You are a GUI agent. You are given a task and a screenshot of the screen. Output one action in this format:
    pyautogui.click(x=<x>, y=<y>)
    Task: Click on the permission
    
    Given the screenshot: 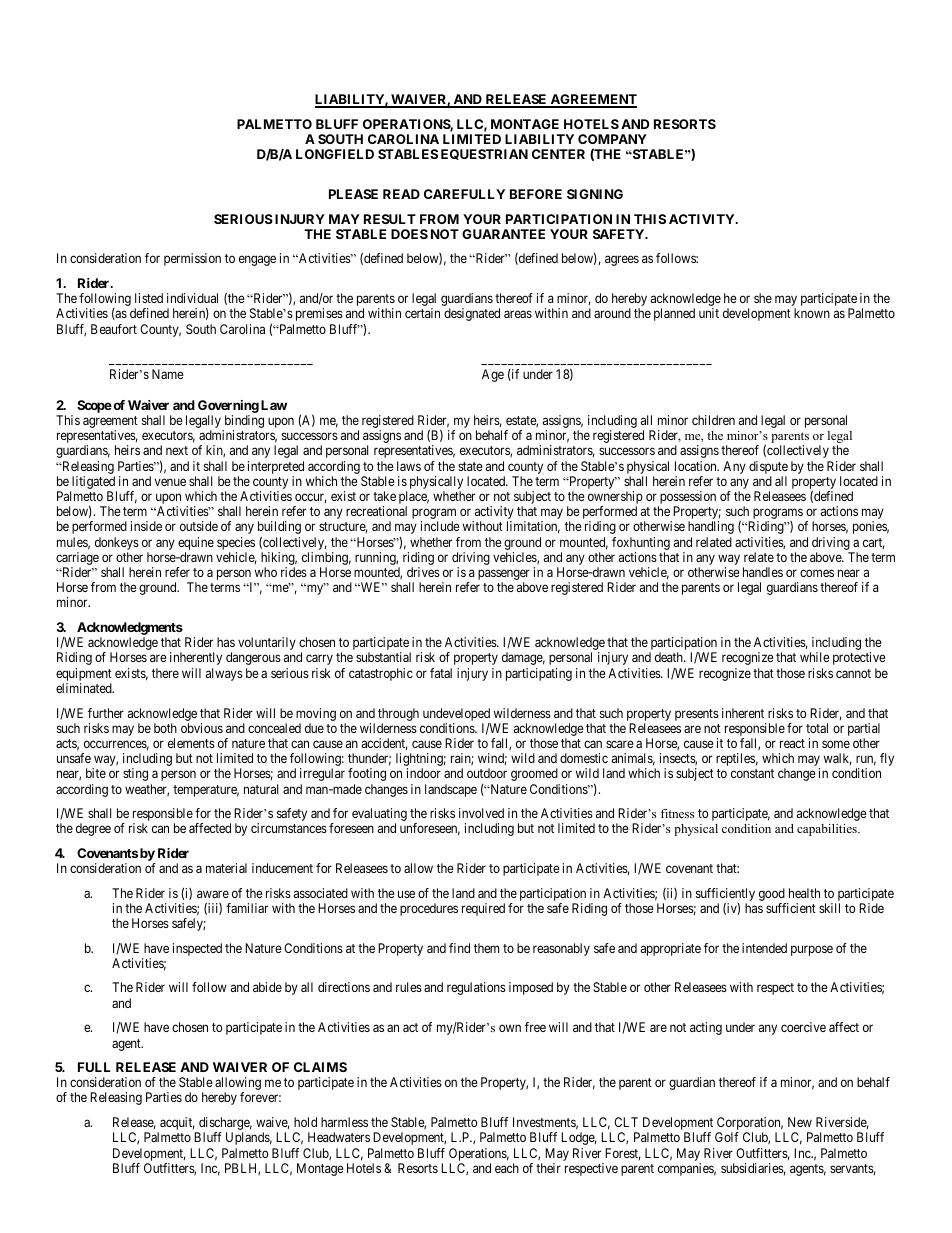 What is the action you would take?
    pyautogui.click(x=192, y=259)
